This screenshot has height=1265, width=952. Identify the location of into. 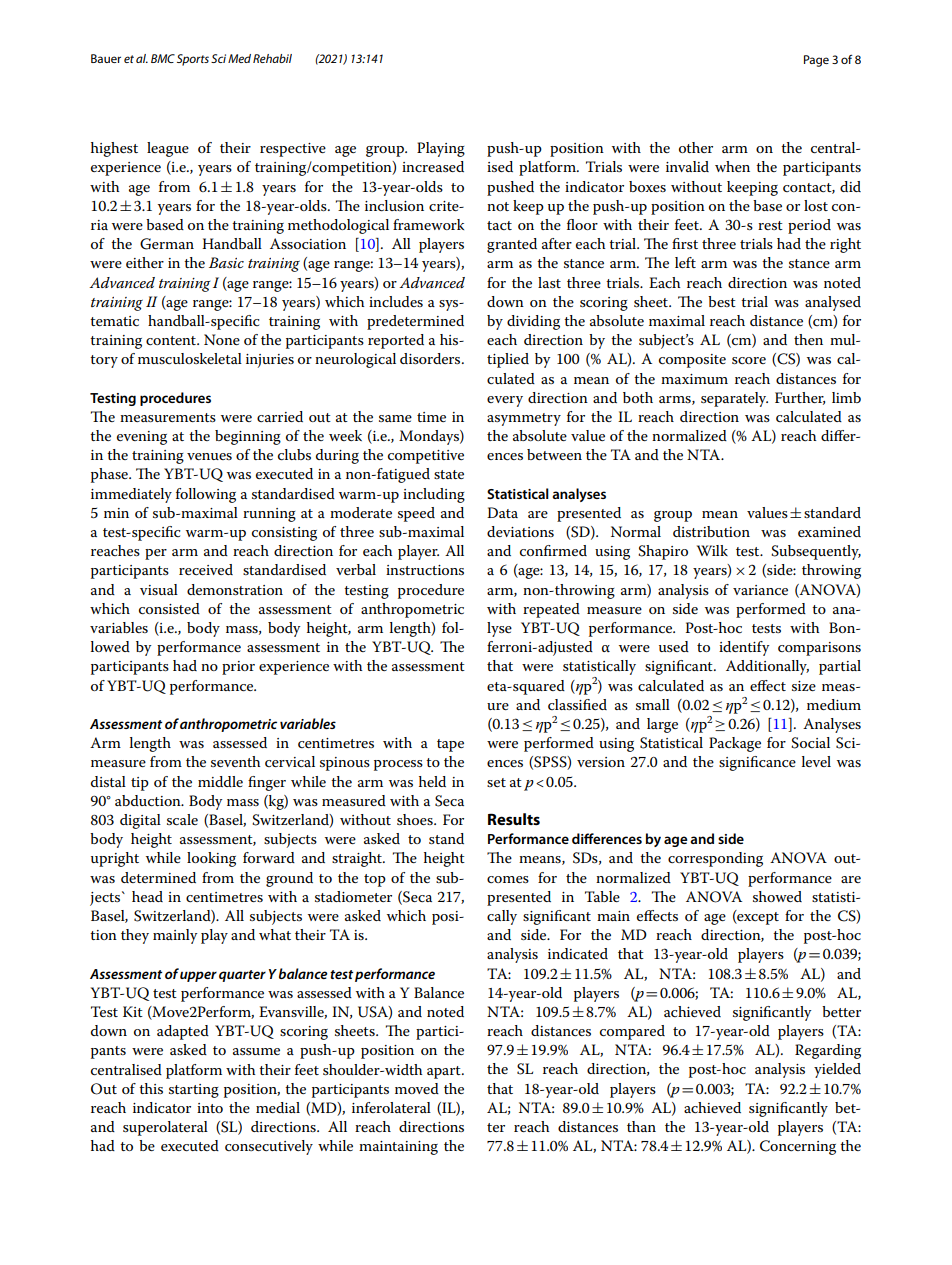
(210, 1108).
